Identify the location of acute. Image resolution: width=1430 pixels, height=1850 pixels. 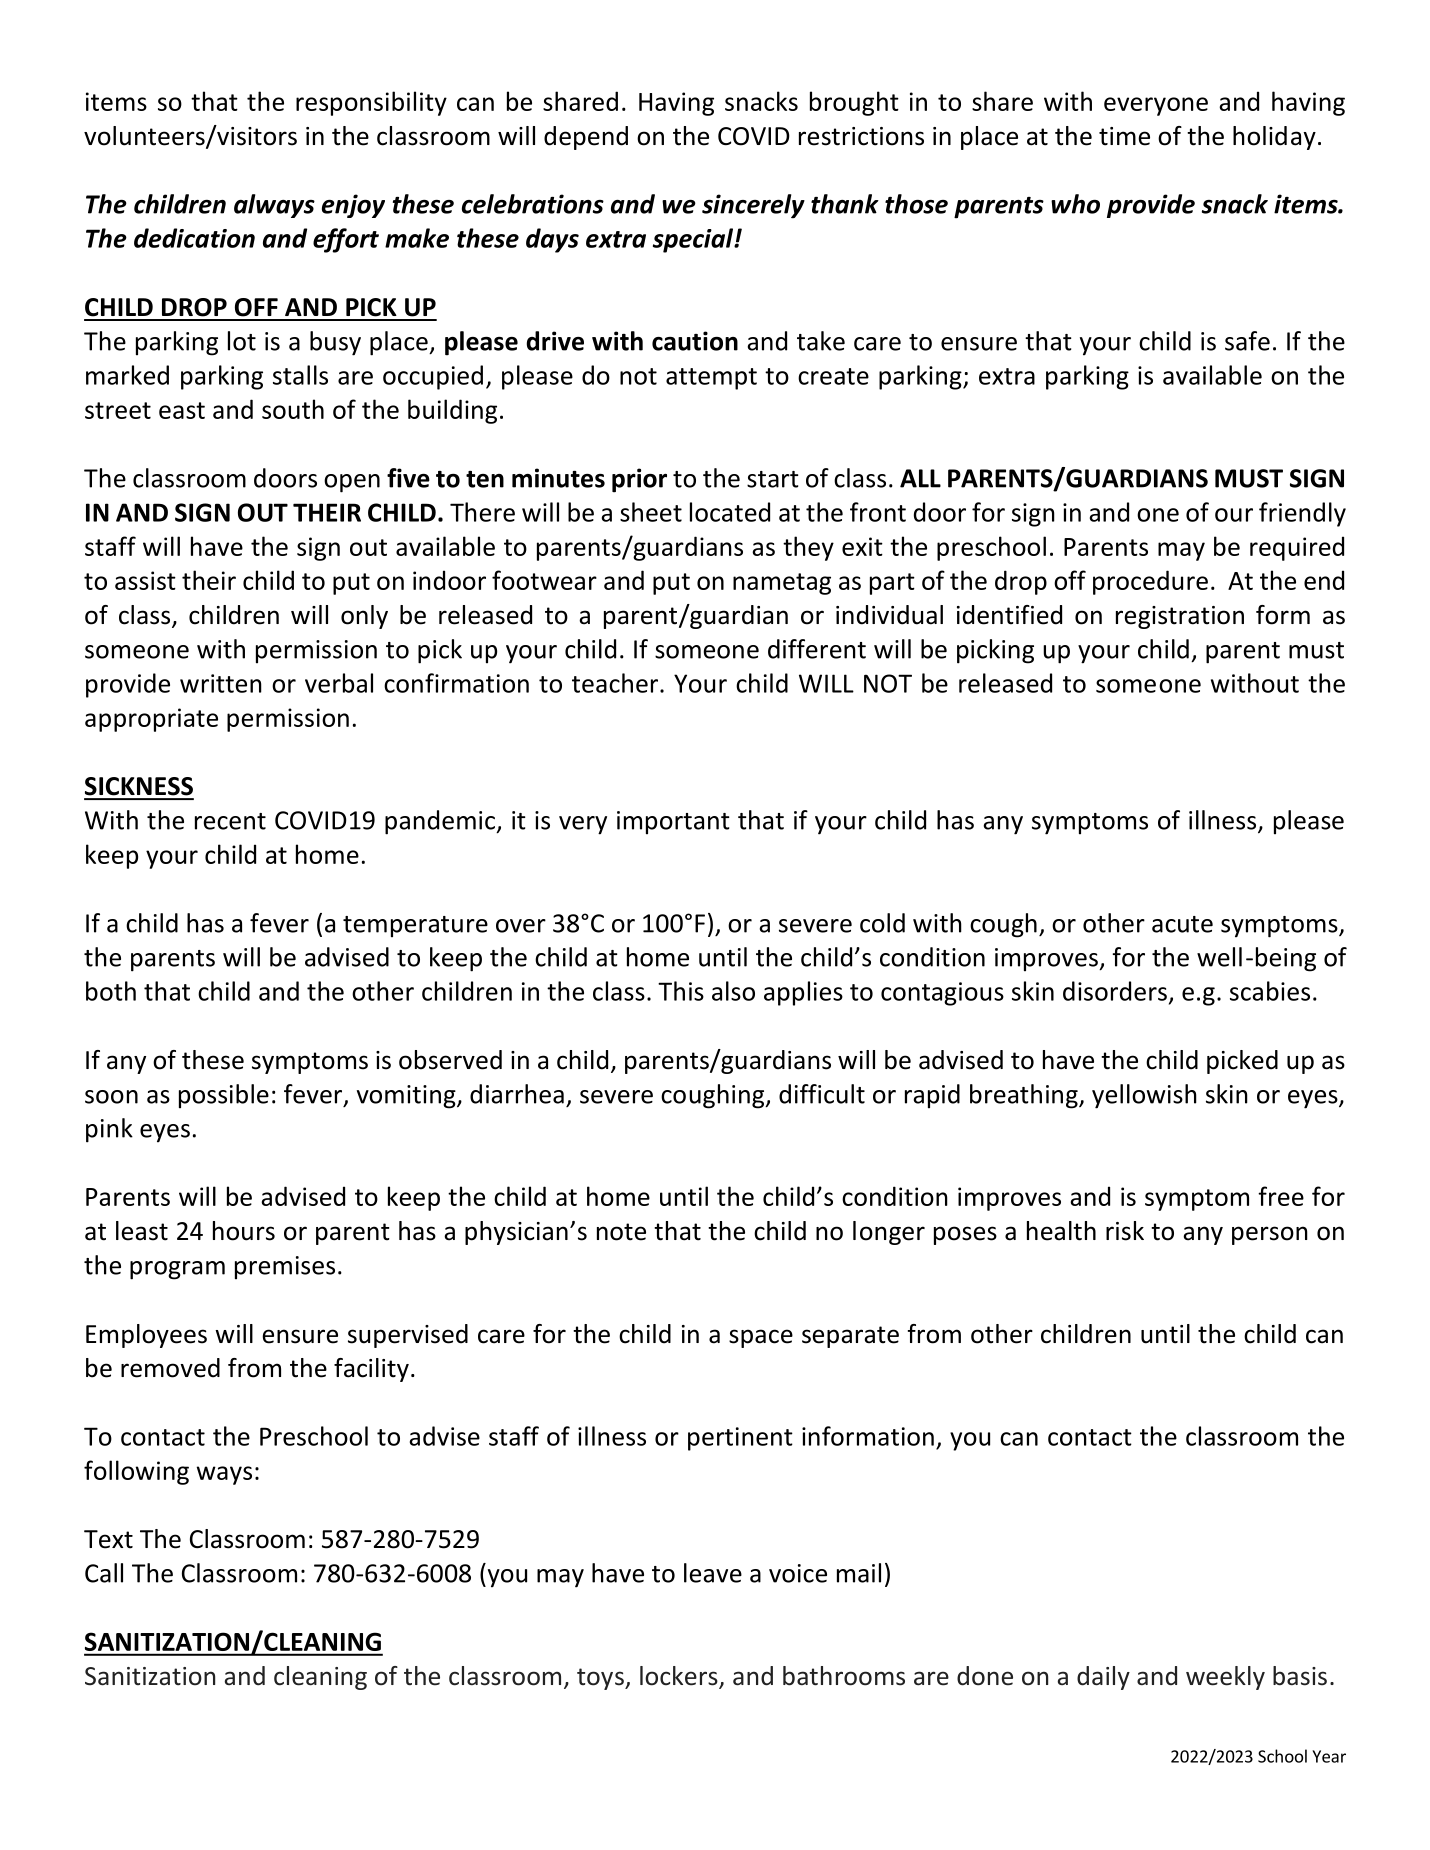
(1182, 924).
